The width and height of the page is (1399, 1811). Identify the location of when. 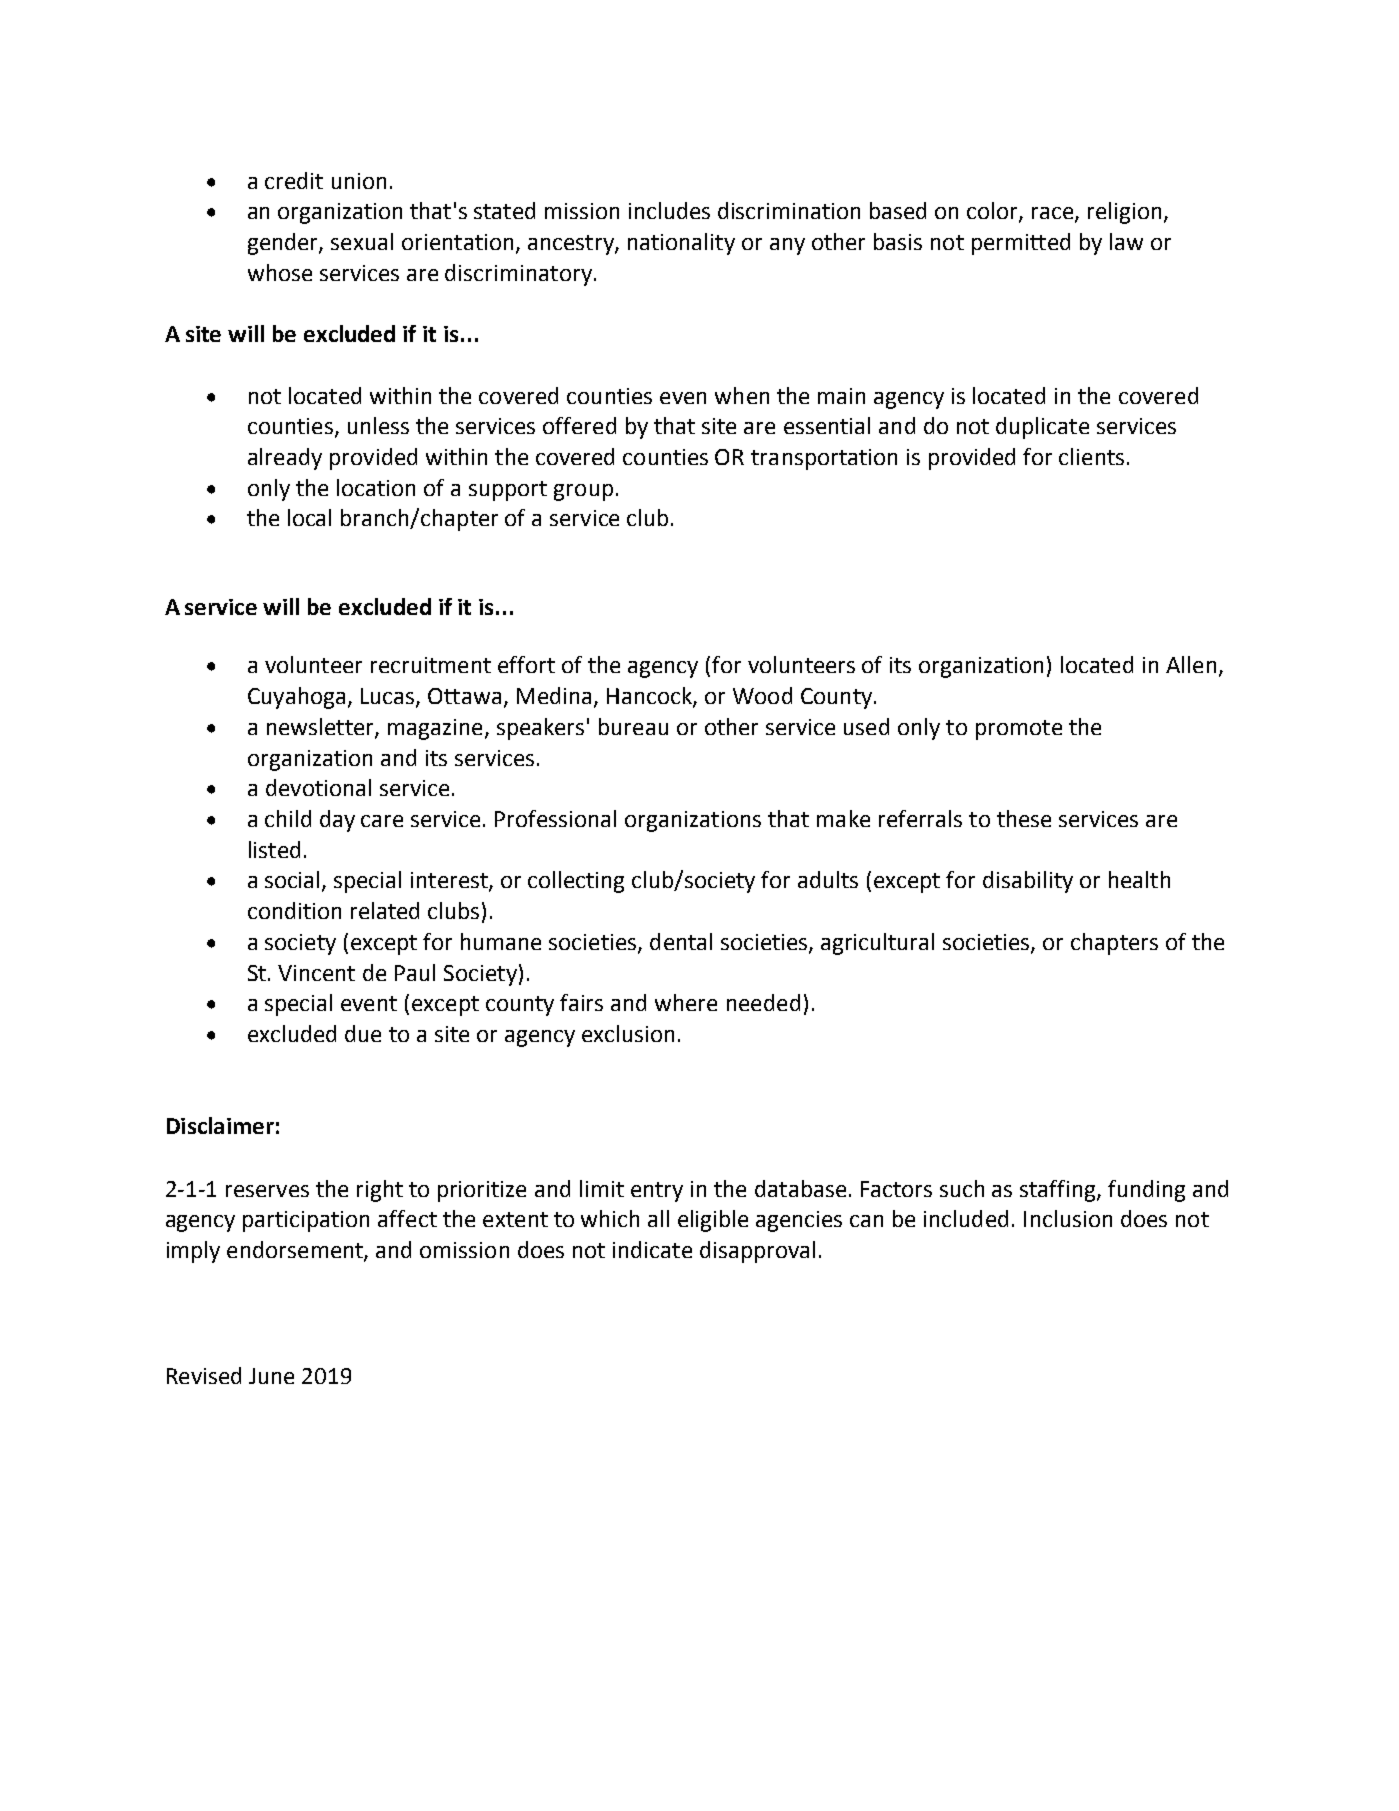
(742, 395).
